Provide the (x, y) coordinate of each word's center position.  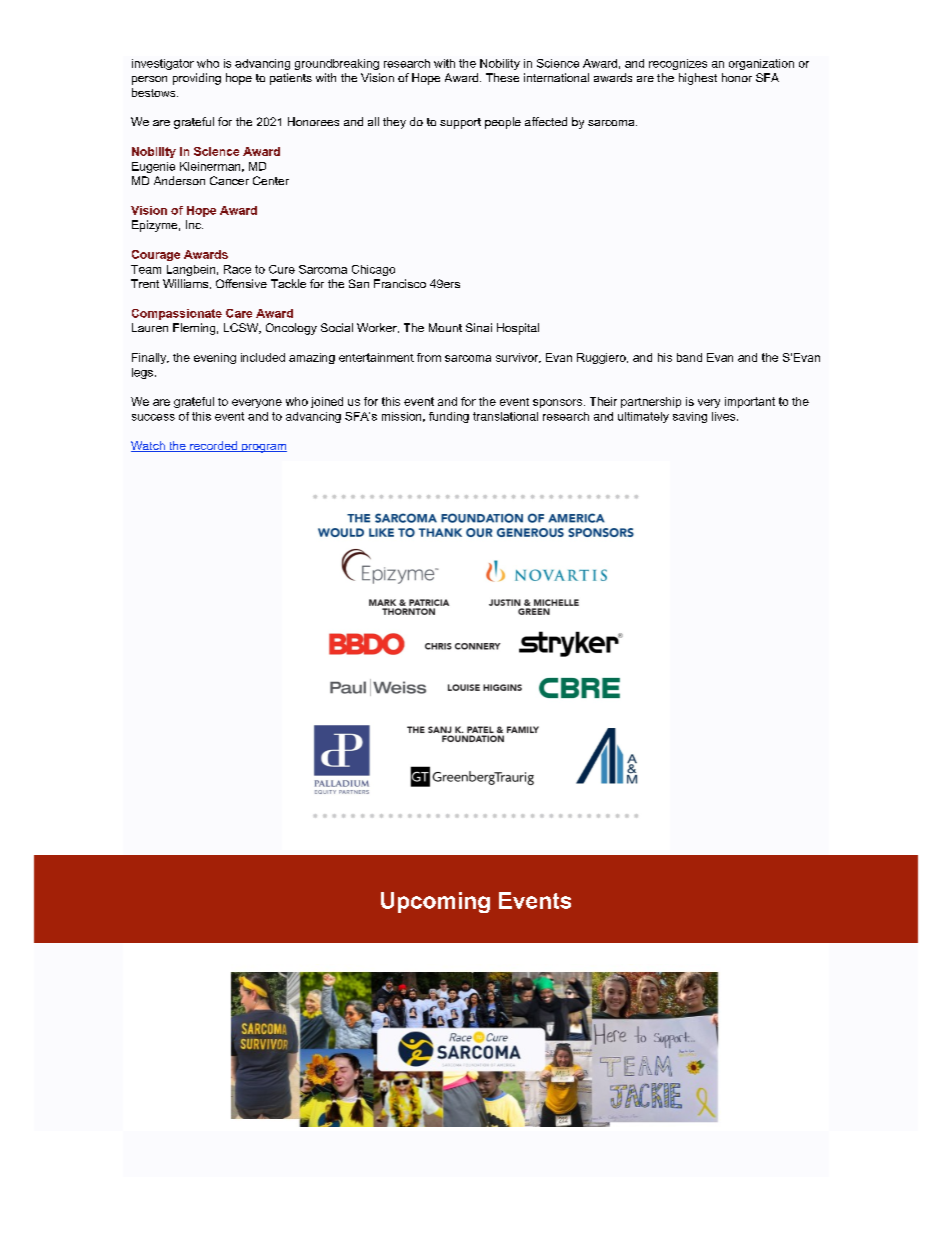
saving (690, 417)
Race (237, 269)
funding (449, 417)
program (263, 448)
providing (197, 79)
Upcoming (435, 902)
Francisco (400, 283)
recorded (213, 446)
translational (505, 416)
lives (725, 416)
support (460, 123)
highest (698, 79)
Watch (149, 446)
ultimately (643, 417)
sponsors (557, 403)
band (689, 357)
